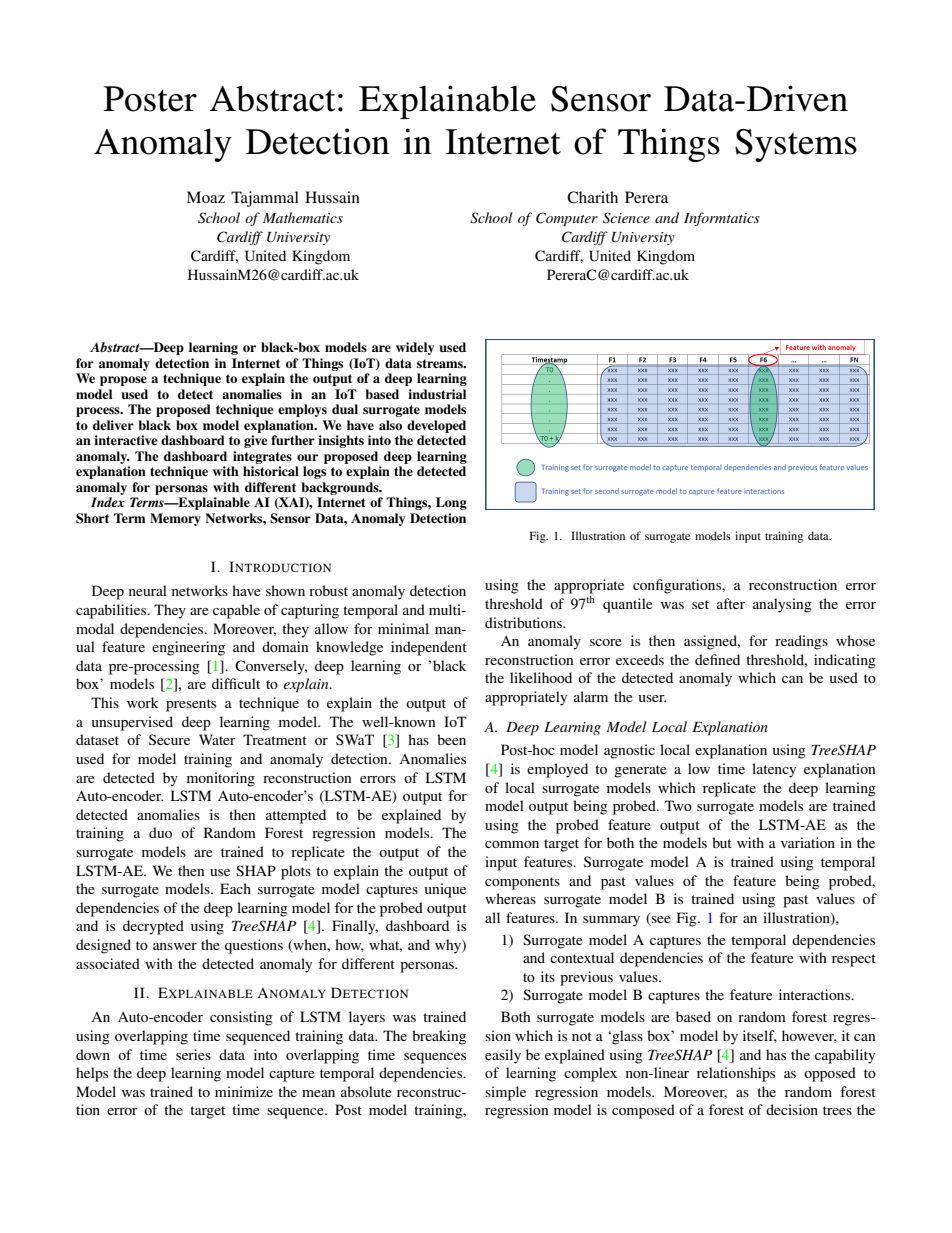 The image size is (952, 1233). I want to click on Mathematics, so click(303, 217).
